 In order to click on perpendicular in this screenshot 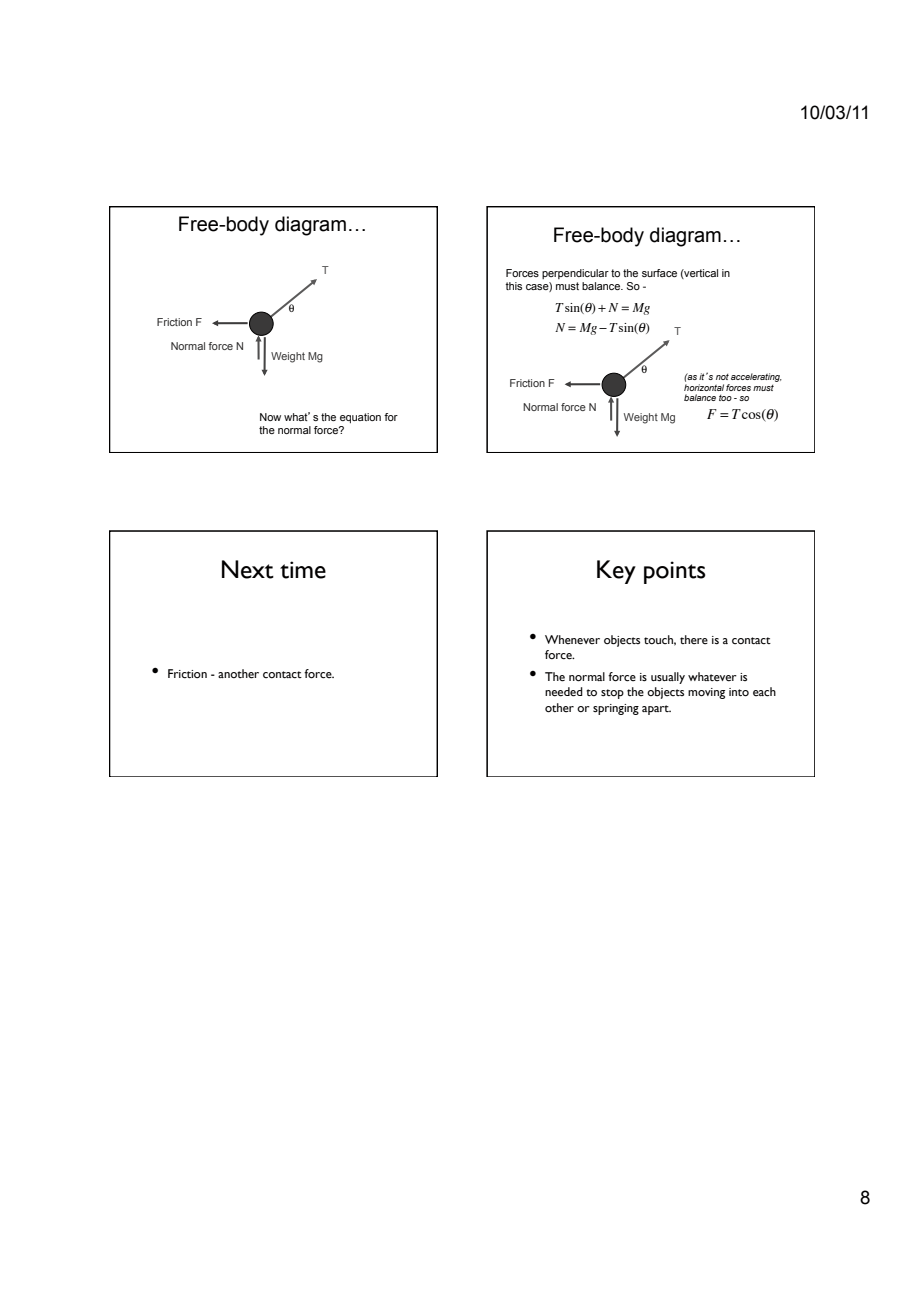, I will do `click(575, 274)`.
